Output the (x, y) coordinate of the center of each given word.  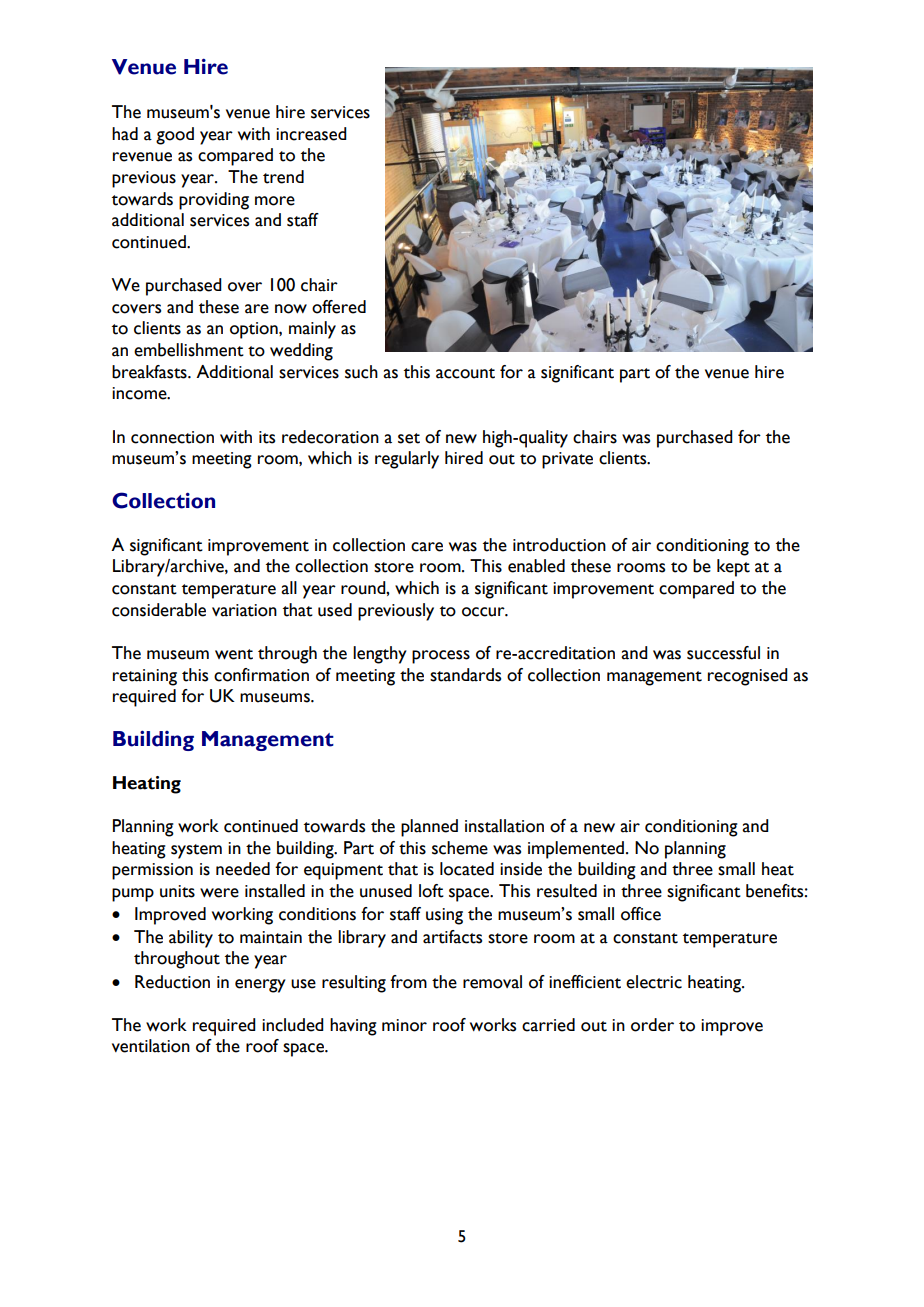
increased (311, 134)
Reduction (172, 982)
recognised (748, 677)
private (567, 460)
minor (404, 1025)
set (409, 438)
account (465, 373)
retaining (145, 677)
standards (465, 675)
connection (172, 437)
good (175, 136)
